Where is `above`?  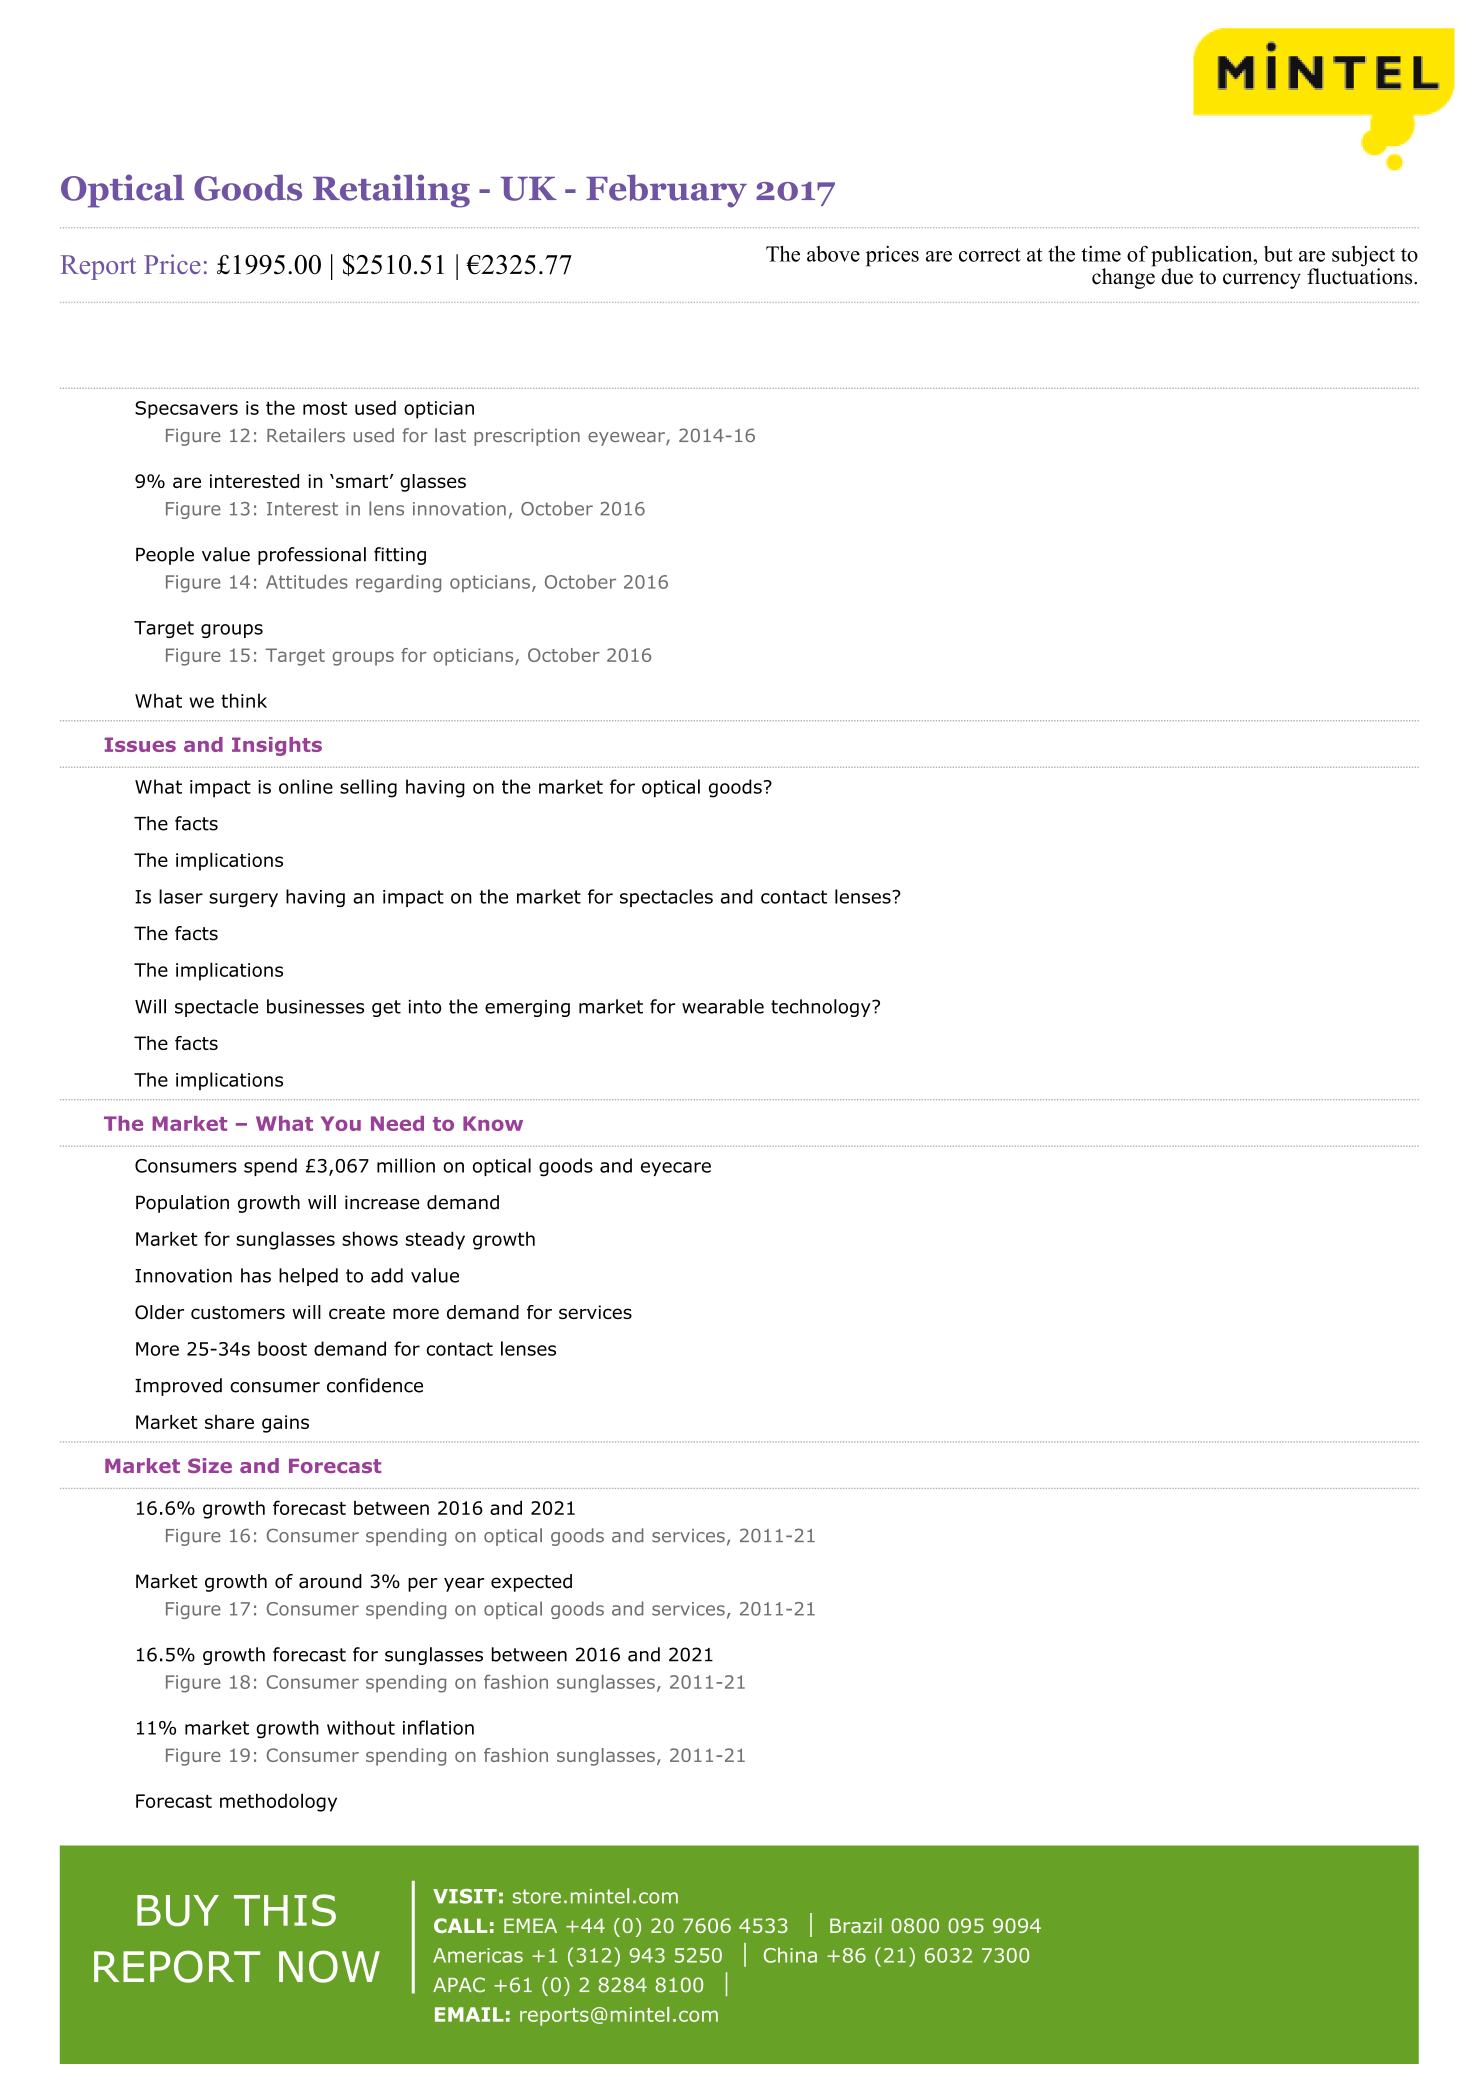
above is located at coordinates (833, 254).
